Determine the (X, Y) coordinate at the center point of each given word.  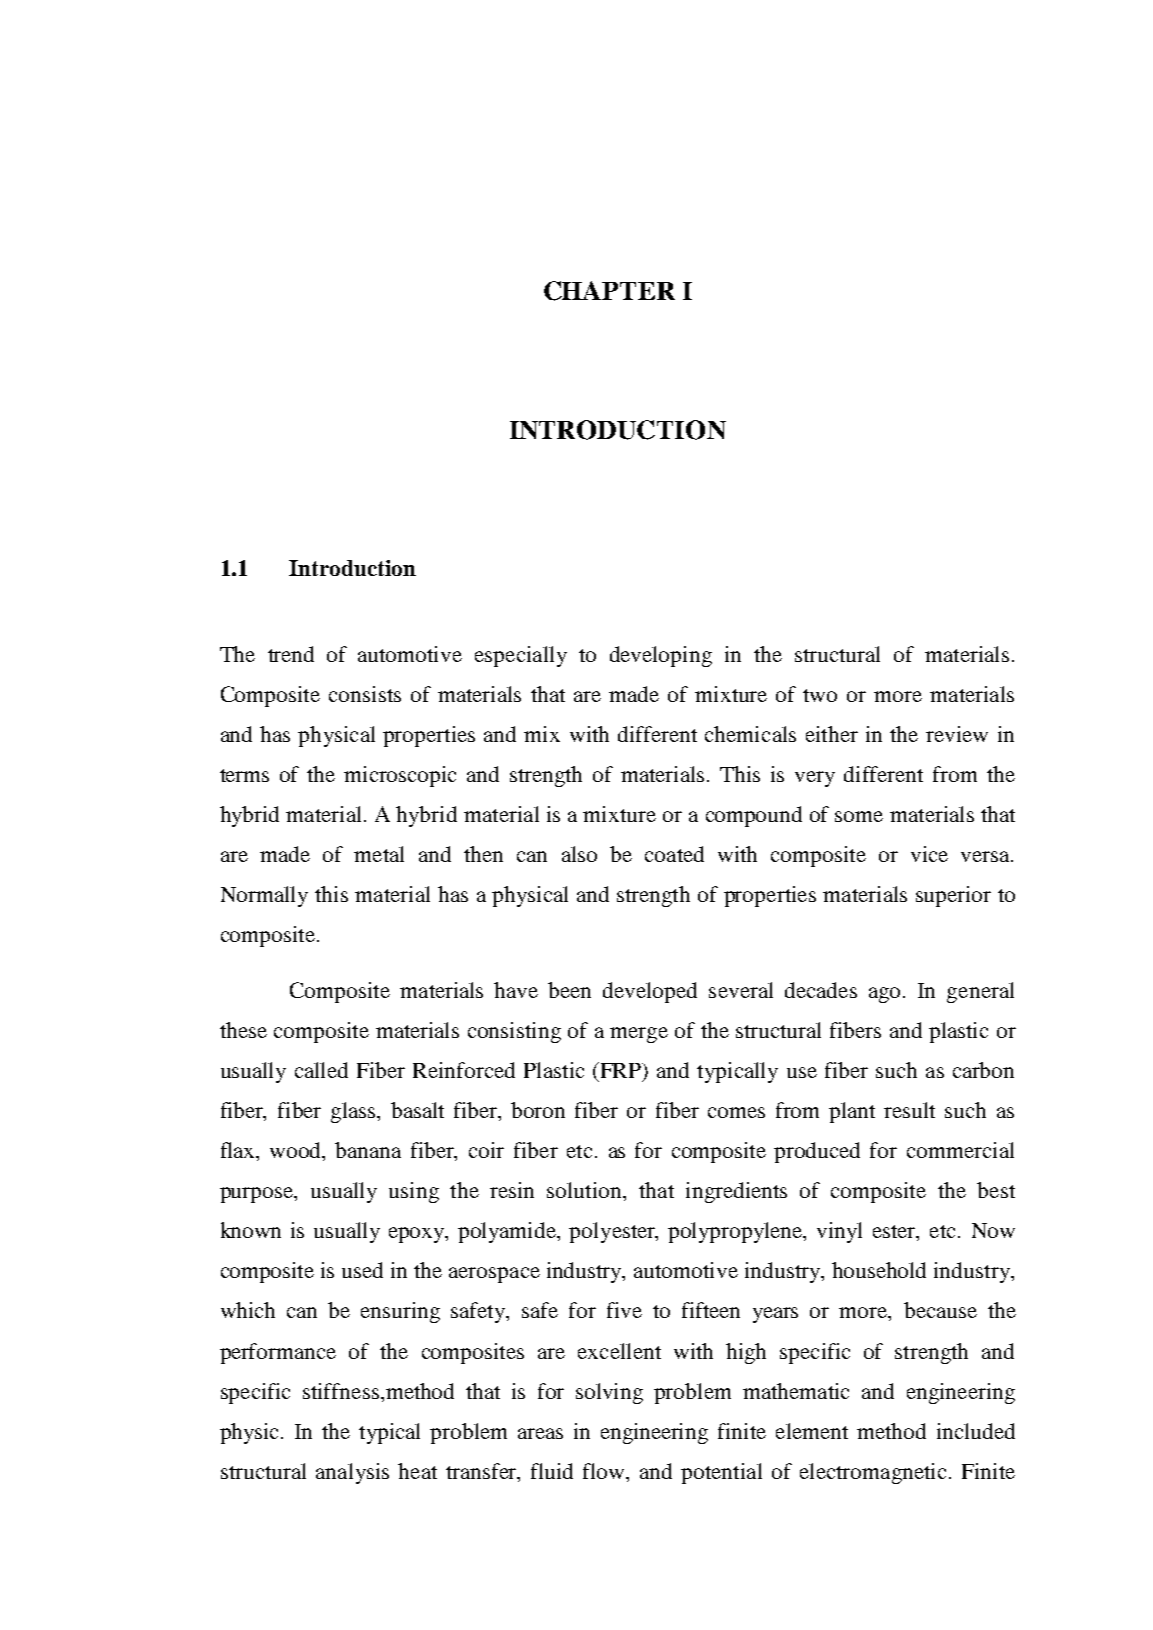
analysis (352, 1473)
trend (291, 654)
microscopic (400, 776)
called (321, 1070)
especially (521, 656)
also (579, 854)
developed (650, 992)
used (362, 1270)
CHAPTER (609, 291)
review (957, 734)
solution (585, 1190)
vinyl (839, 1232)
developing (661, 656)
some (859, 816)
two (820, 695)
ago (884, 995)
